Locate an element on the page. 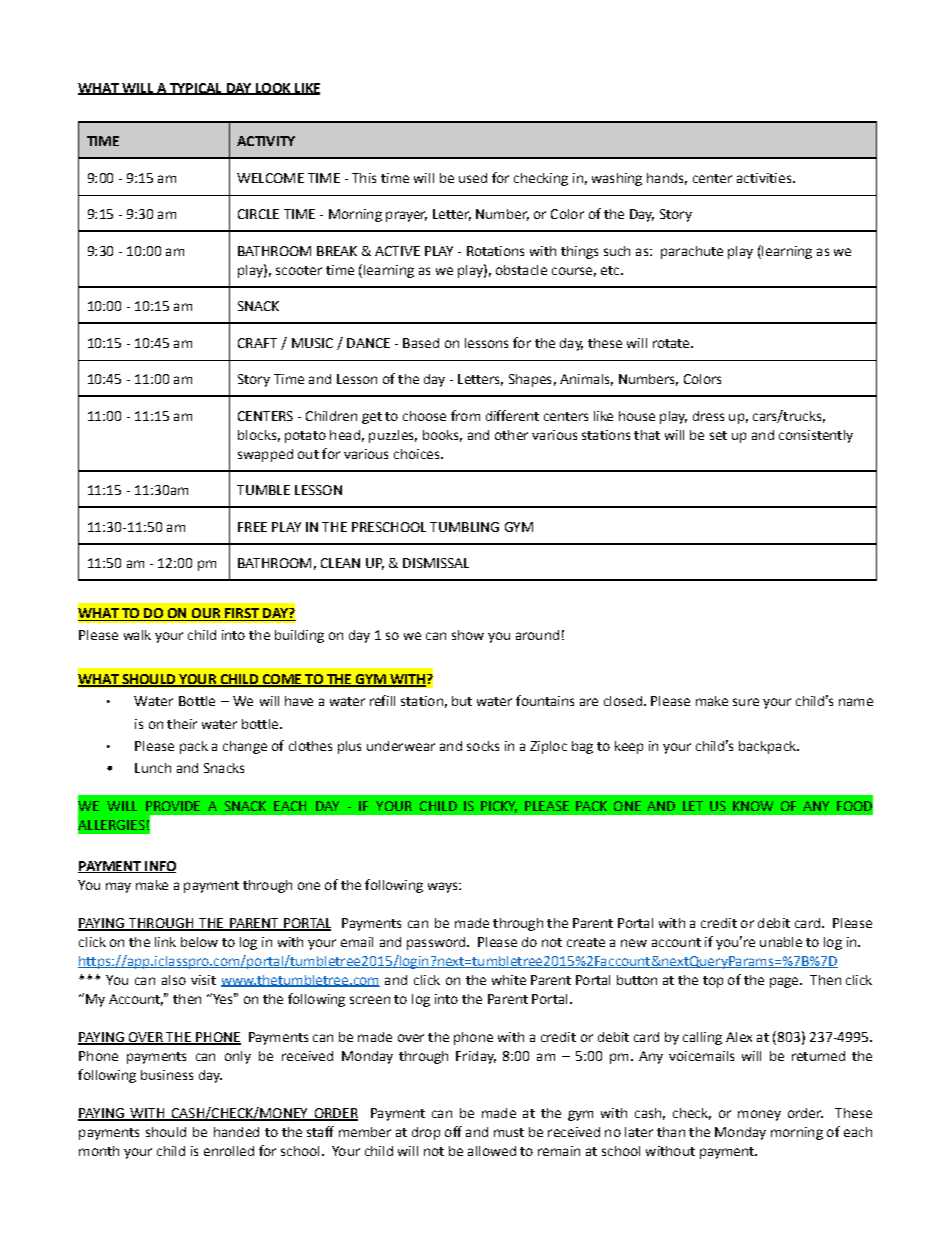 The image size is (952, 1233). off is located at coordinates (453, 1131).
